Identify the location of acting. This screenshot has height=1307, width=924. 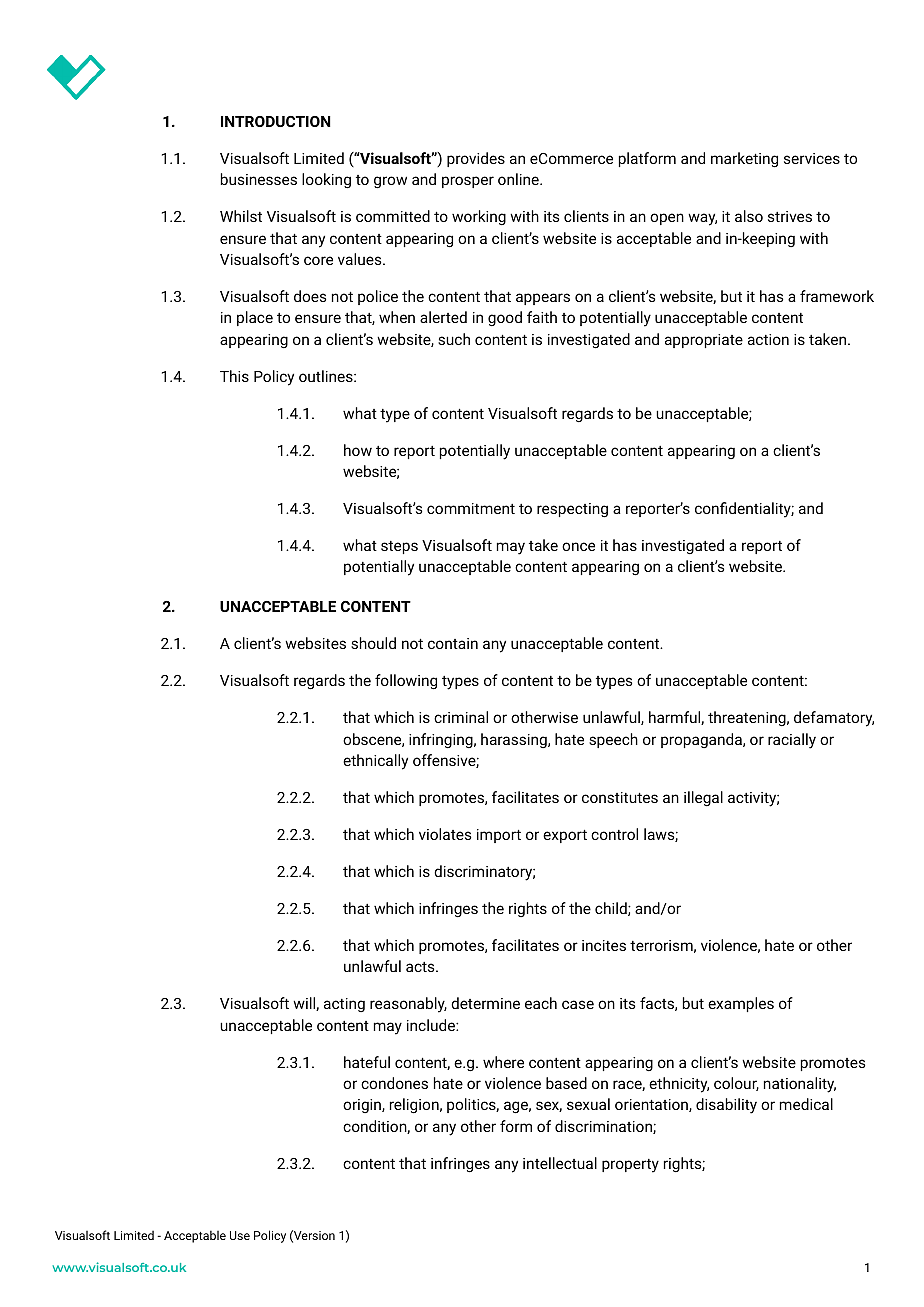
(344, 1005).
